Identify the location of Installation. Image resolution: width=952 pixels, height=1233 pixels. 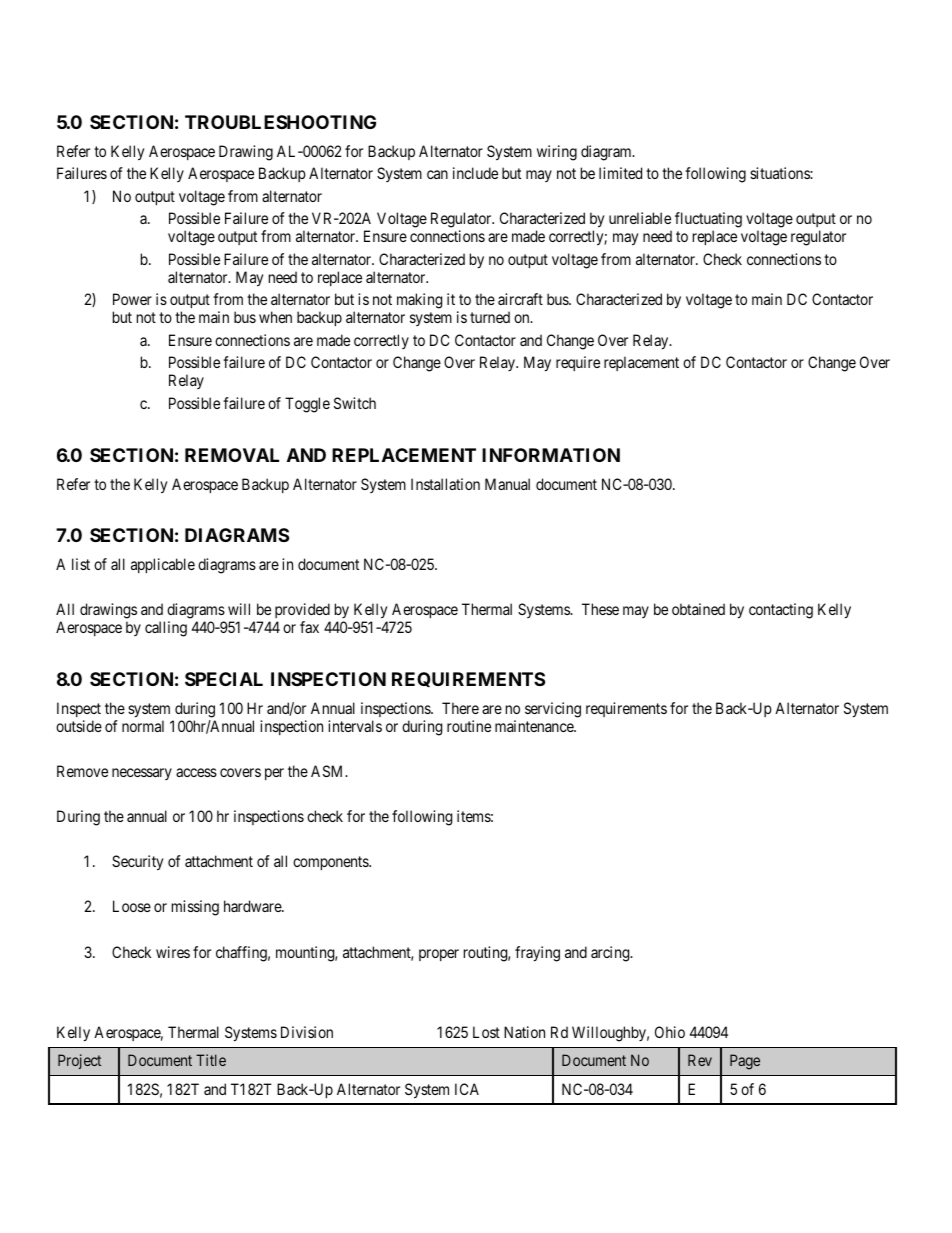
(445, 484).
